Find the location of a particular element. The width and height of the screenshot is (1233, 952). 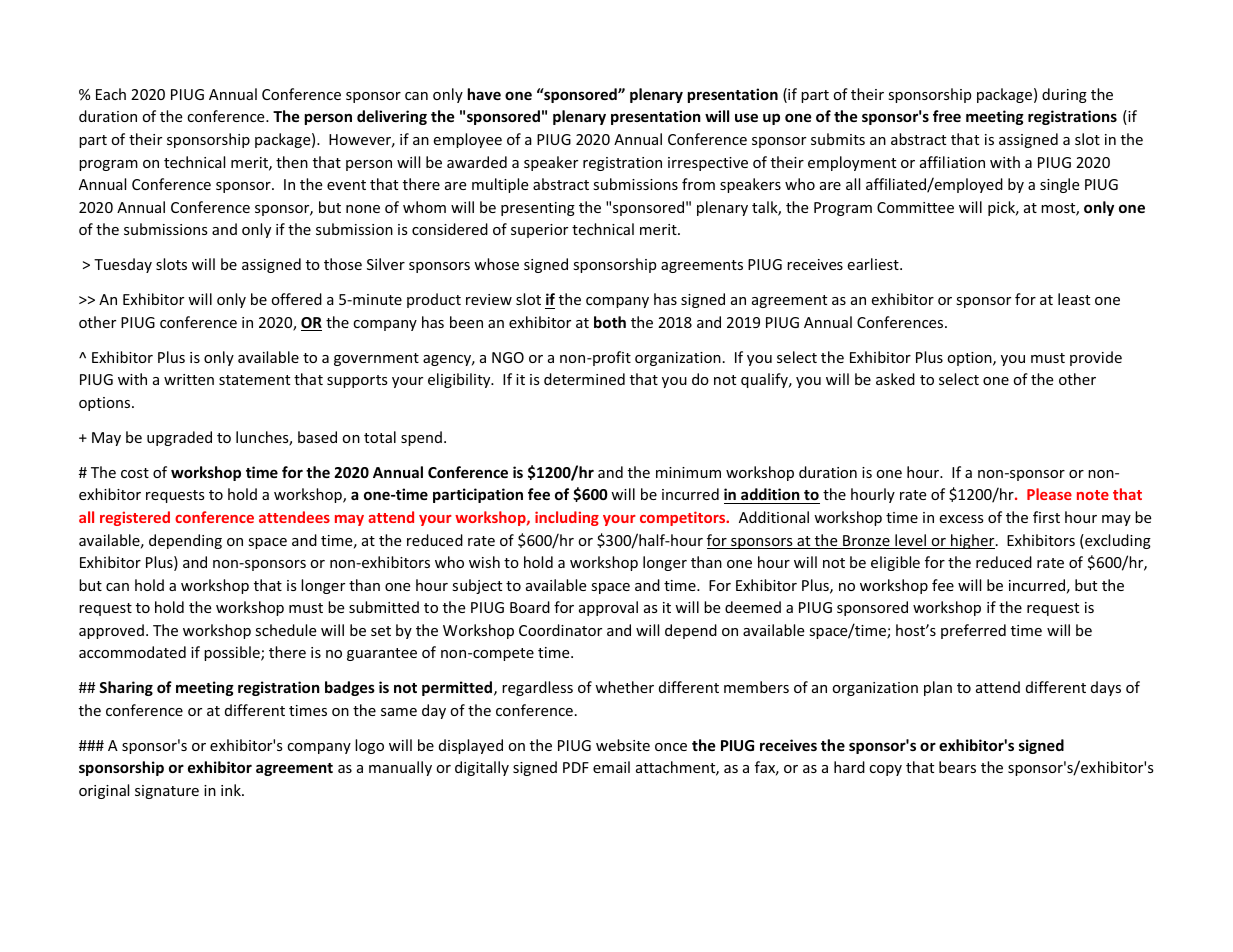

Please is located at coordinates (1049, 494).
